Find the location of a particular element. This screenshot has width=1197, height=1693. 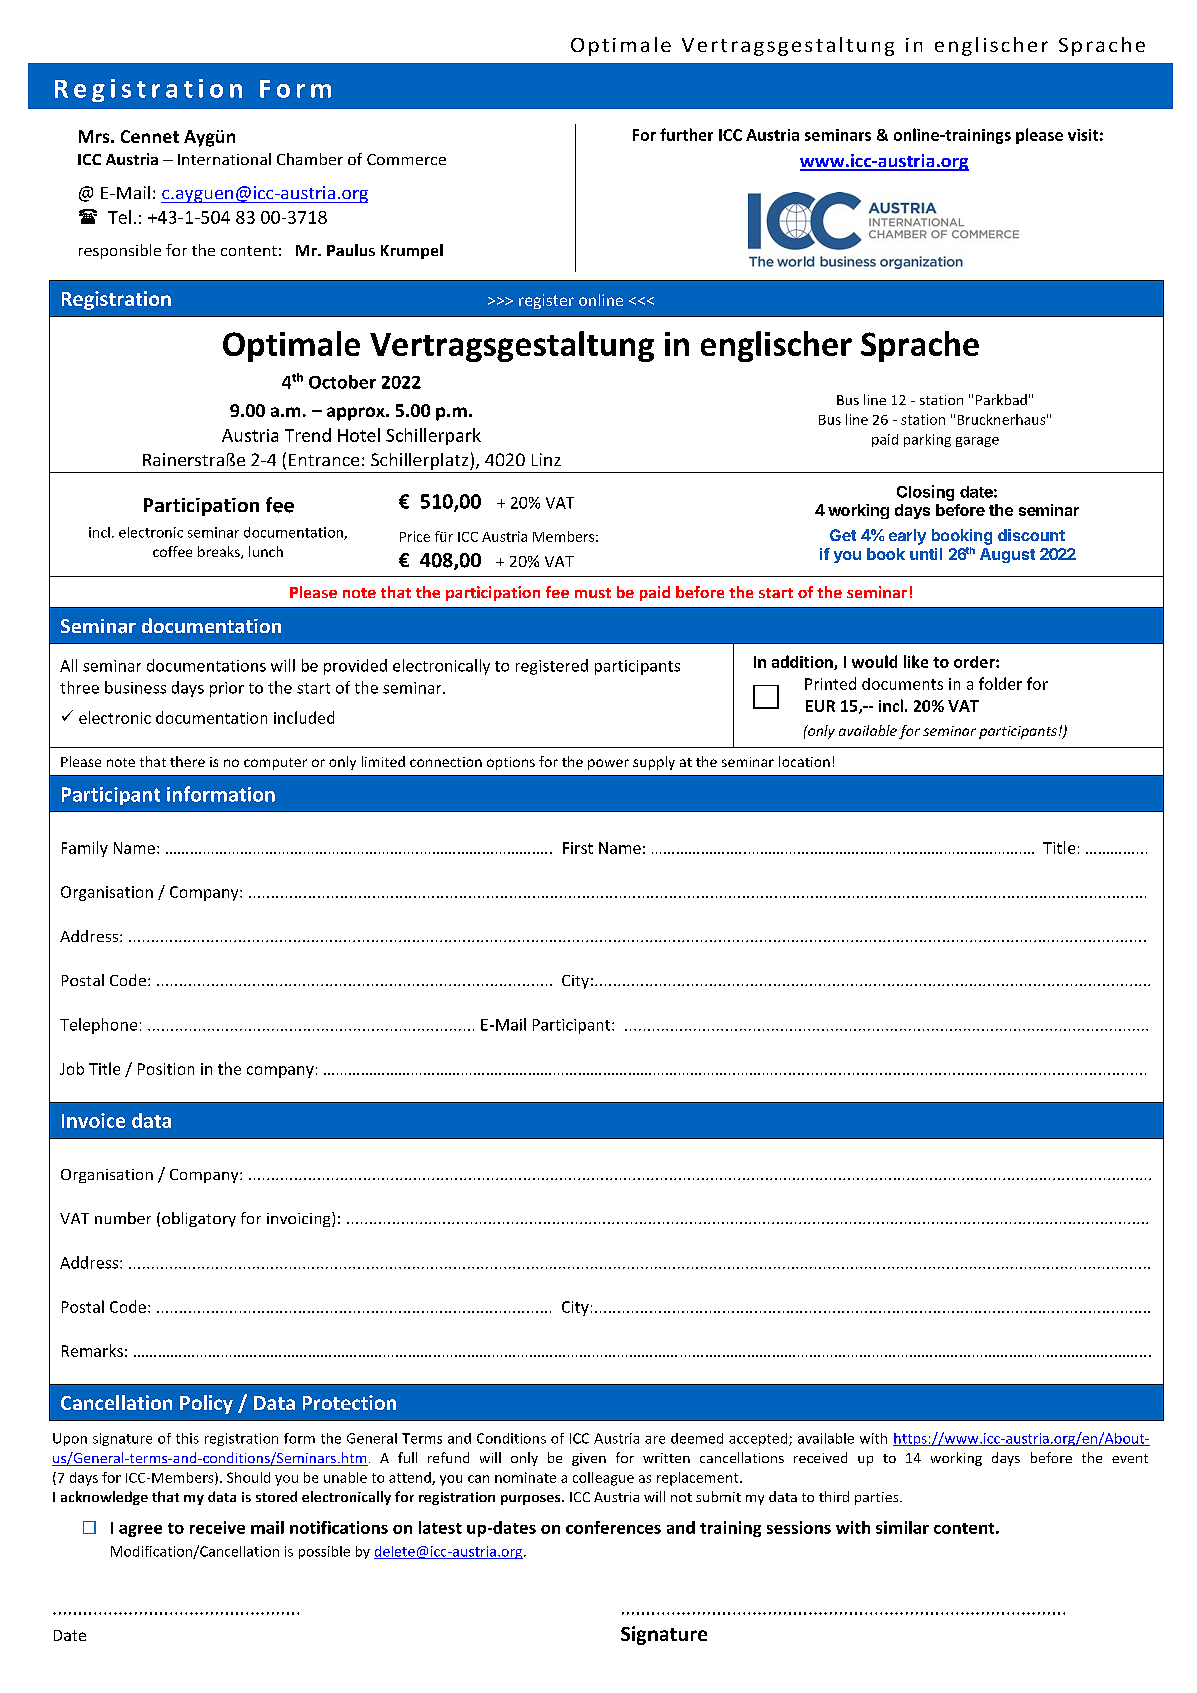

coffee is located at coordinates (172, 551).
